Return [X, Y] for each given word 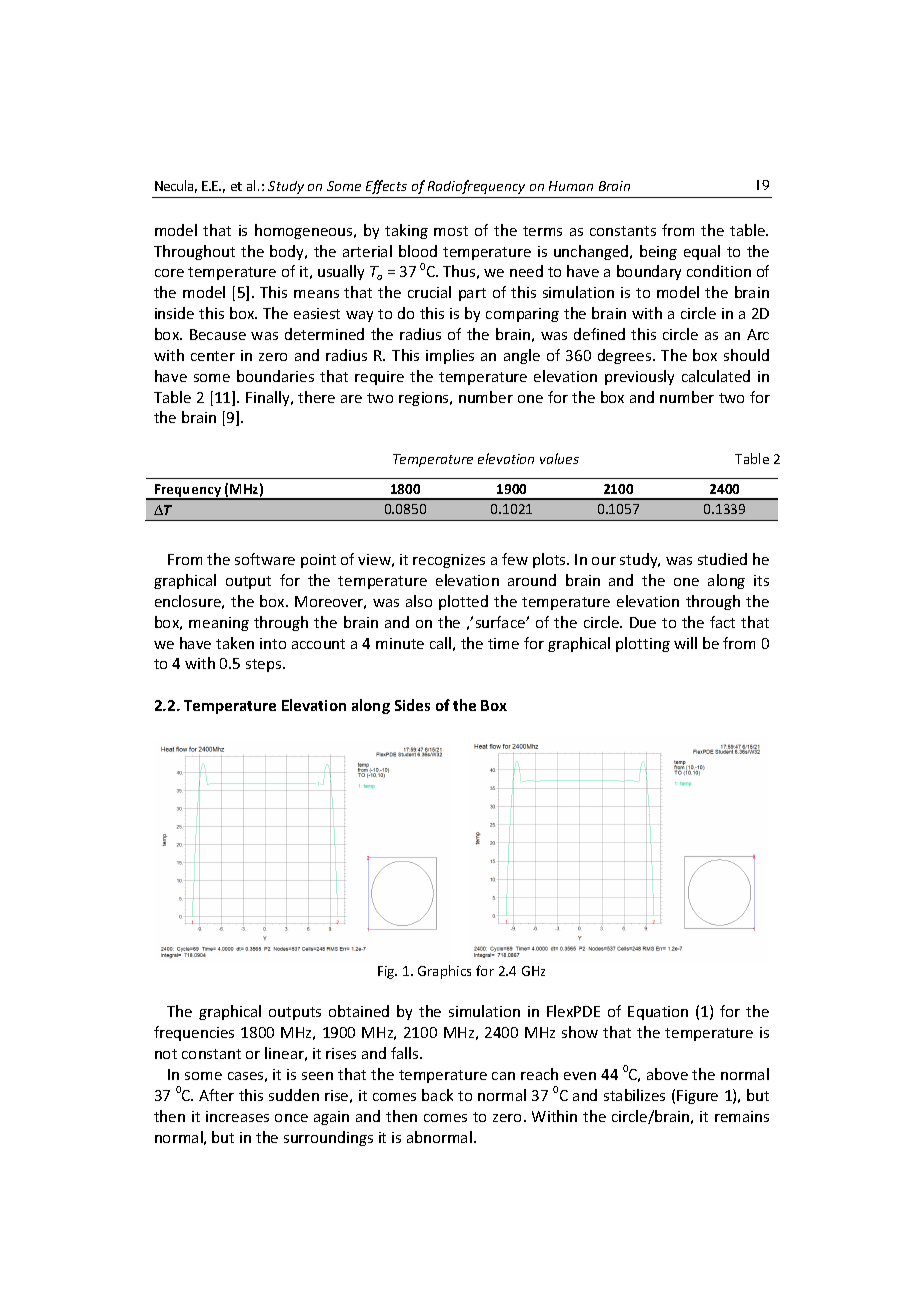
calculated [716, 376]
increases [237, 1116]
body [288, 252]
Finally [269, 398]
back [437, 1095]
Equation [658, 1013]
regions [425, 399]
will [685, 643]
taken [235, 643]
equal [702, 252]
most [451, 231]
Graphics [444, 972]
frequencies [194, 1033]
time [503, 643]
